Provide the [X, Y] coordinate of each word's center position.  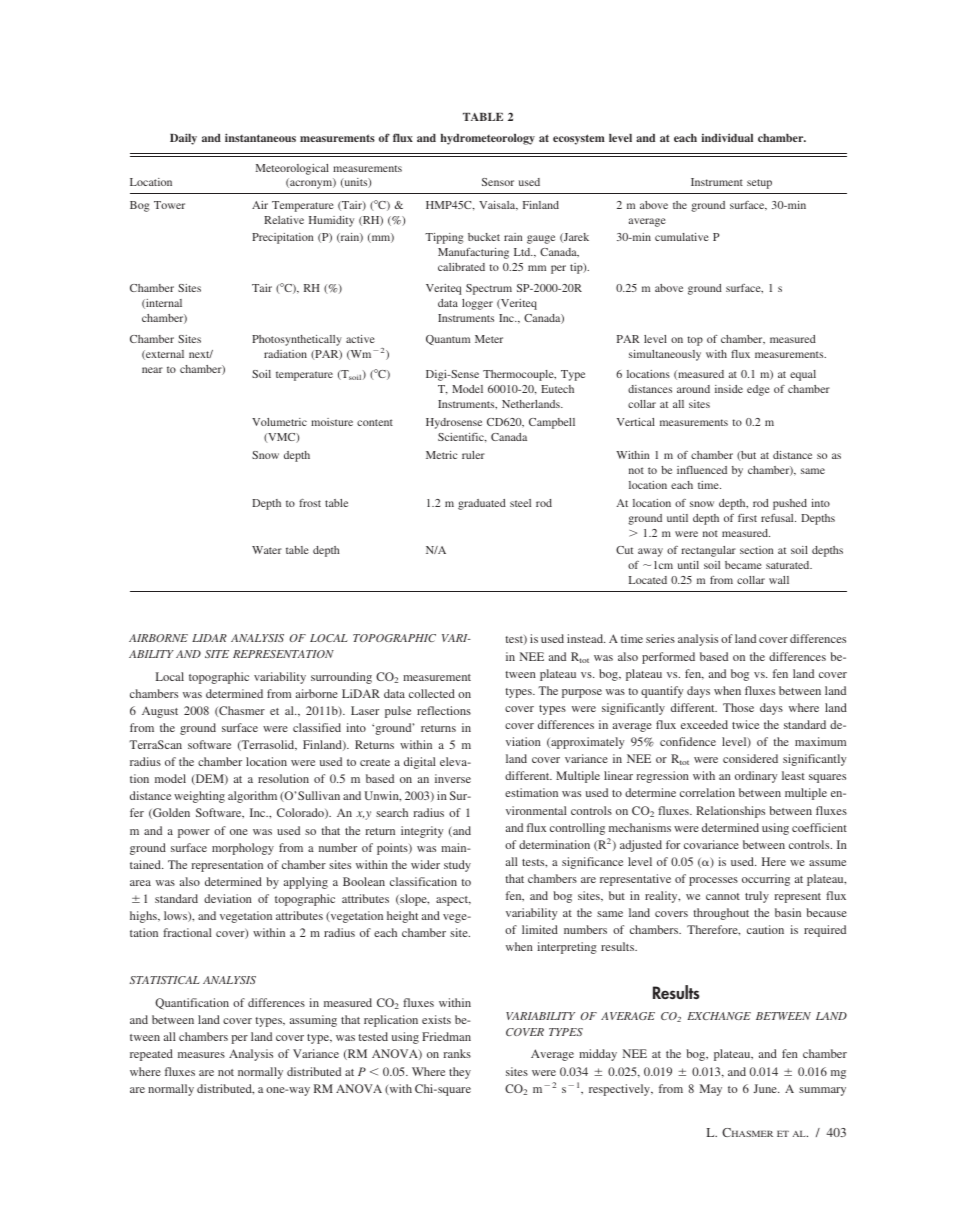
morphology [243, 849]
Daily [183, 139]
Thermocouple [519, 375]
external [164, 355]
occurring [766, 880]
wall [779, 580]
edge [758, 390]
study [457, 866]
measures [201, 1055]
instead [586, 638]
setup [759, 184]
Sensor [498, 182]
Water [267, 550]
